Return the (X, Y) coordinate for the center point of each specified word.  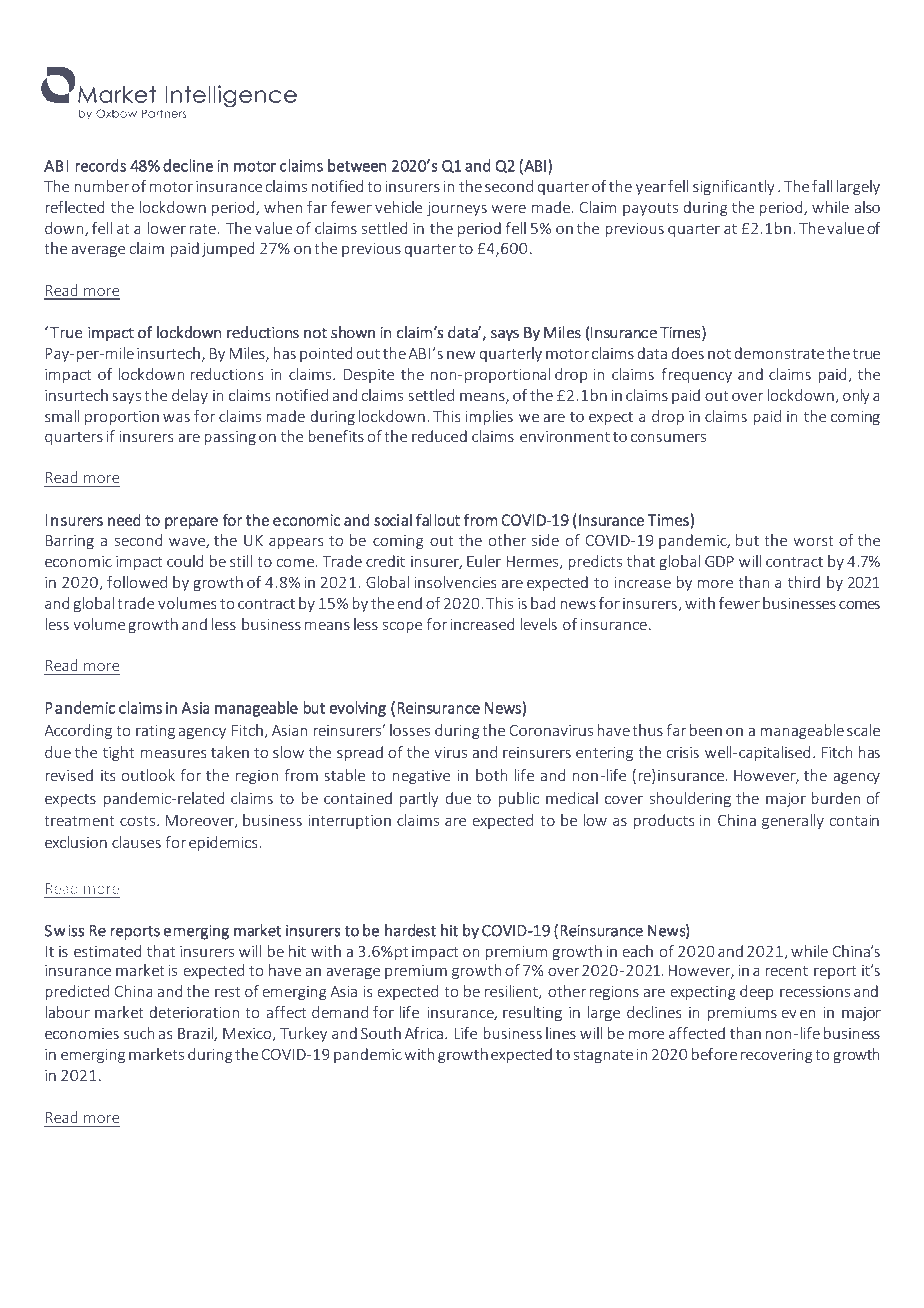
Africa (424, 1033)
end (409, 603)
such (139, 1033)
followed (137, 582)
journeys (457, 209)
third (804, 582)
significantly (734, 187)
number (101, 186)
